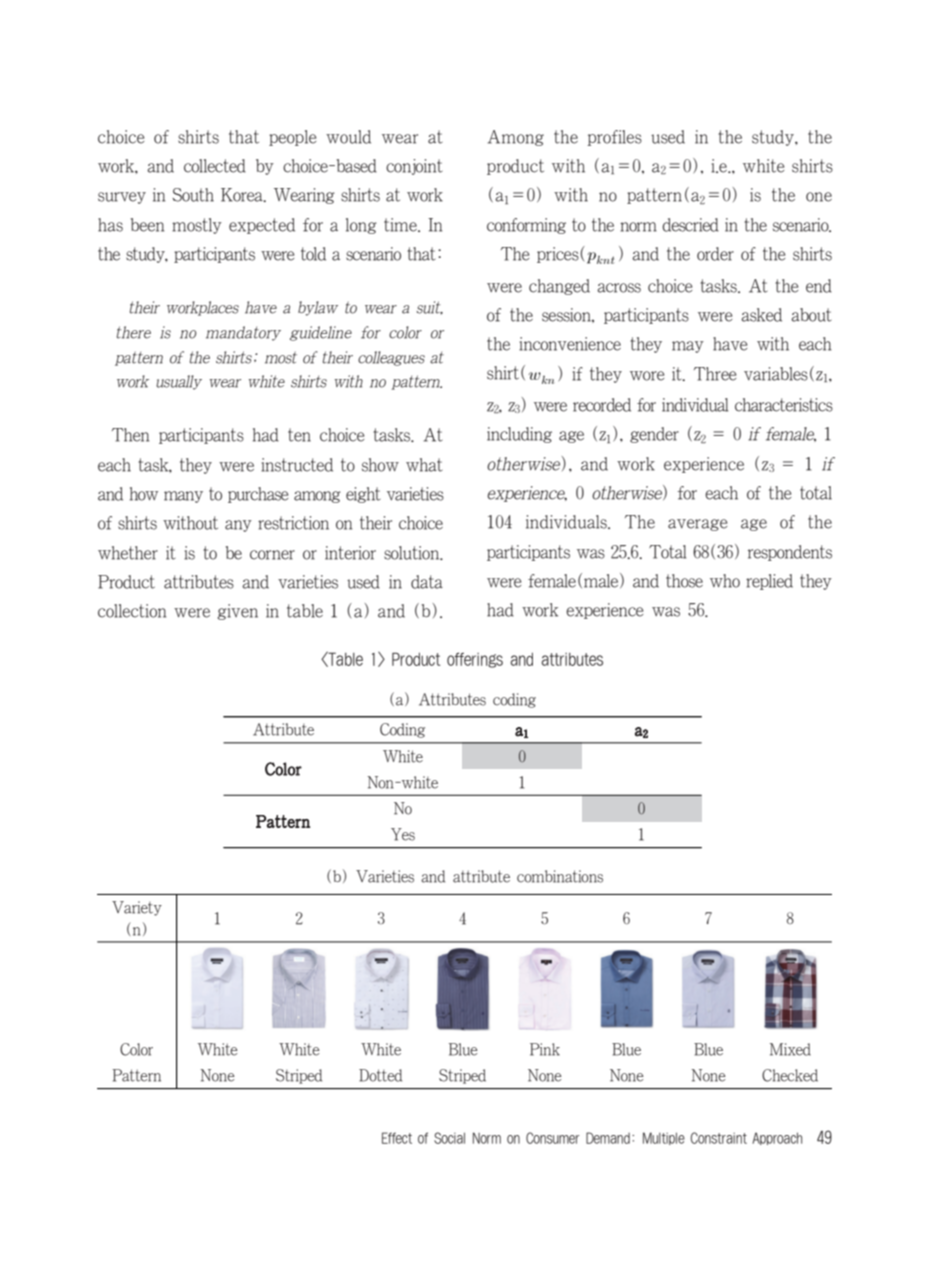 The height and width of the image is (1273, 931). What do you see at coordinates (380, 1075) in the image?
I see `Dotted` at bounding box center [380, 1075].
